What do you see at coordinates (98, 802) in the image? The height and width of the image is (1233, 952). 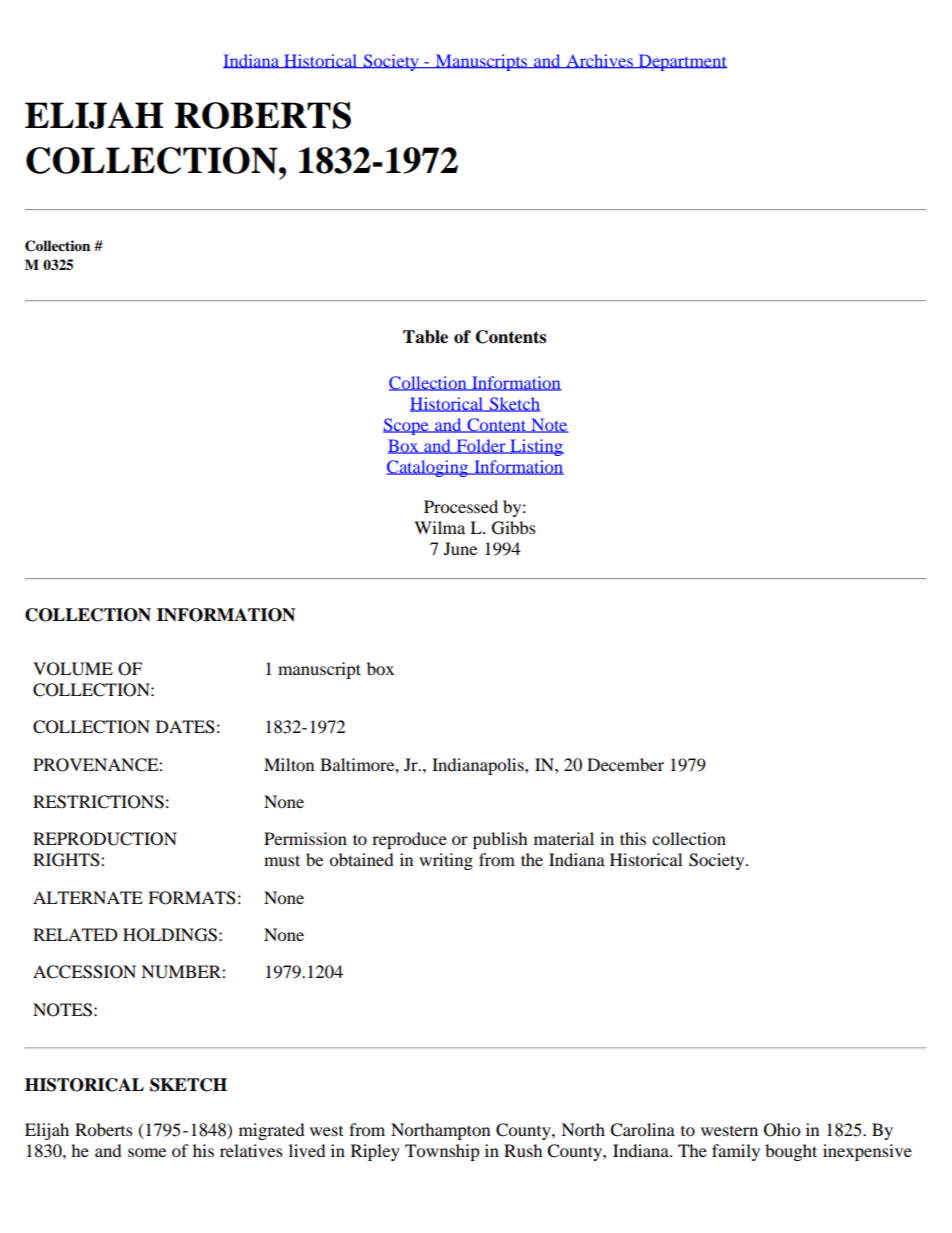 I see `RESTRICTIONS` at bounding box center [98, 802].
